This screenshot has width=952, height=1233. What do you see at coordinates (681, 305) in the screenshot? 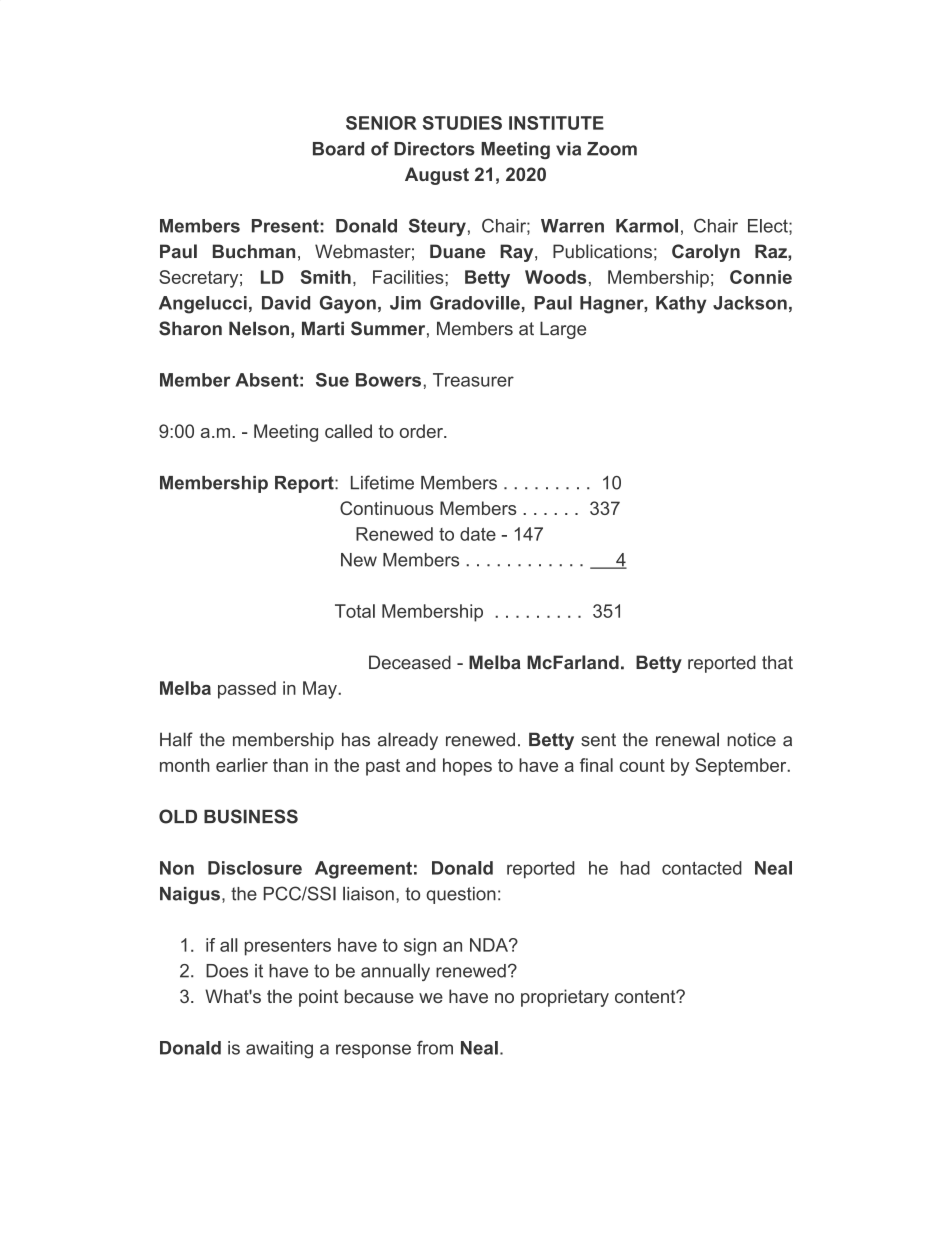
I see `Kathy` at bounding box center [681, 305].
